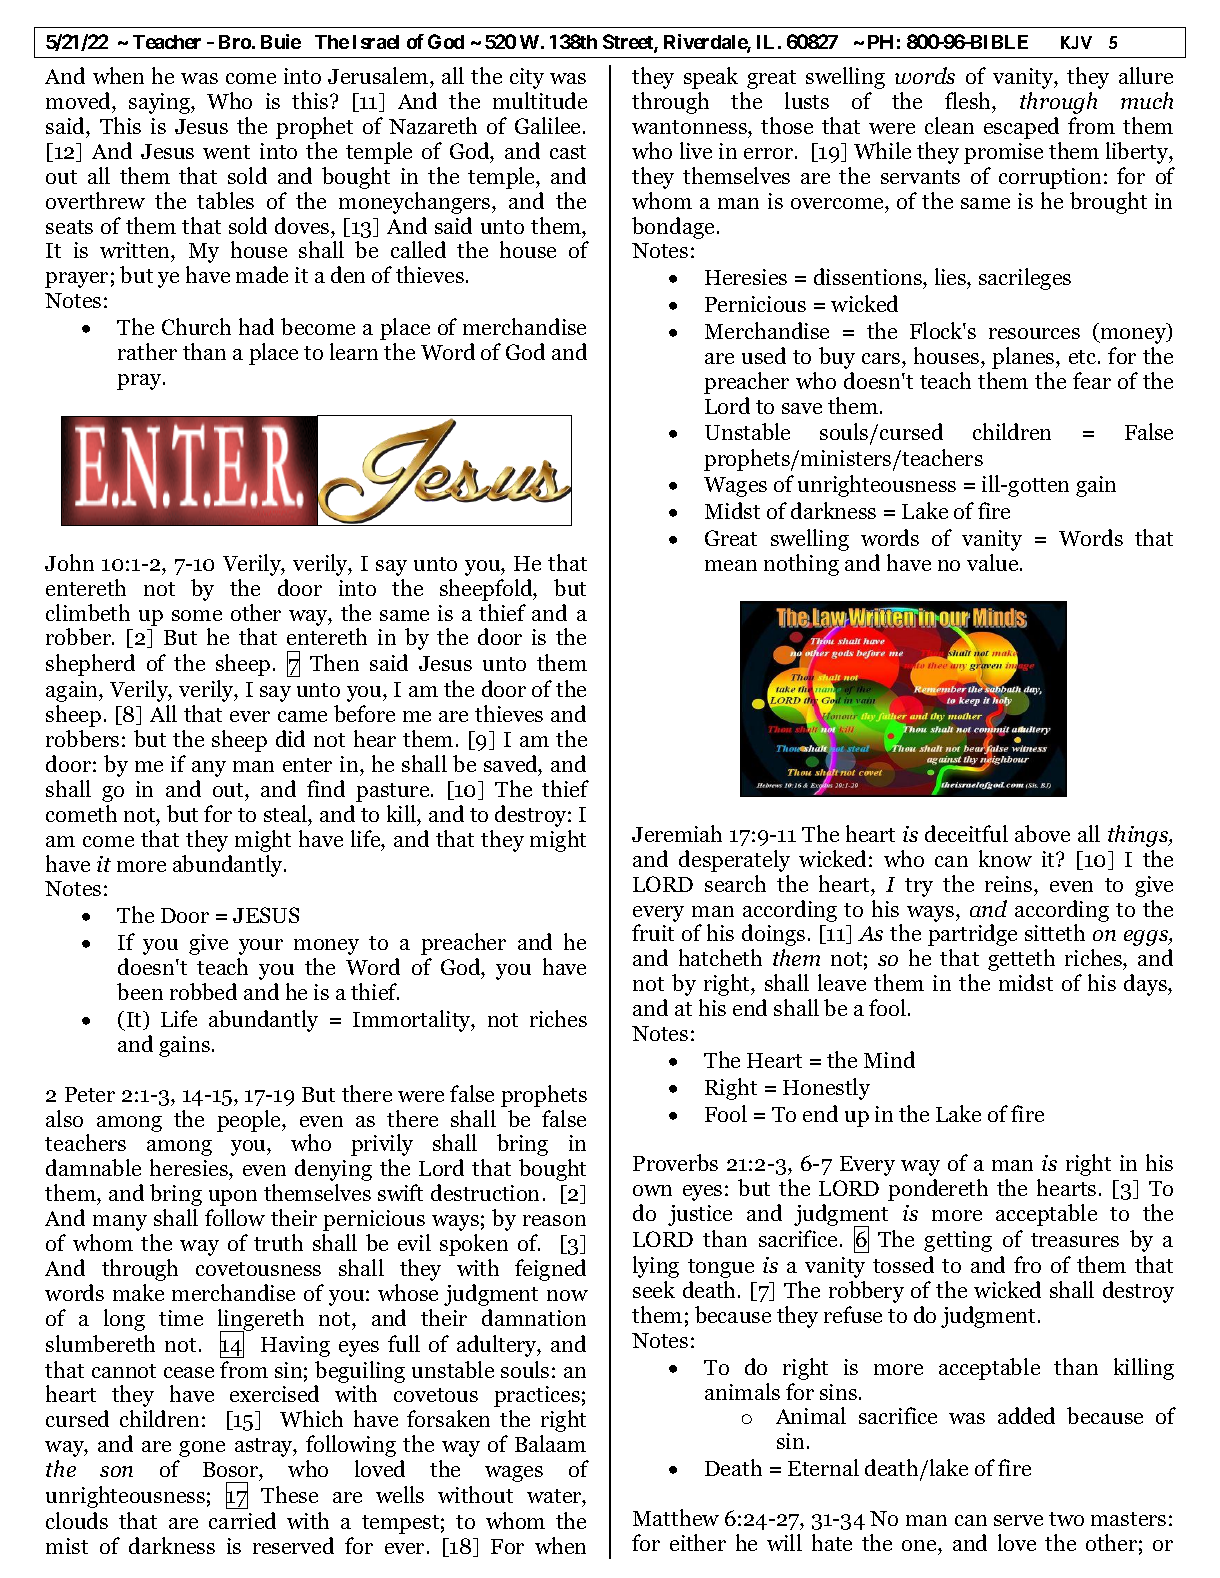  What do you see at coordinates (969, 100) in the document?
I see `flesh` at bounding box center [969, 100].
